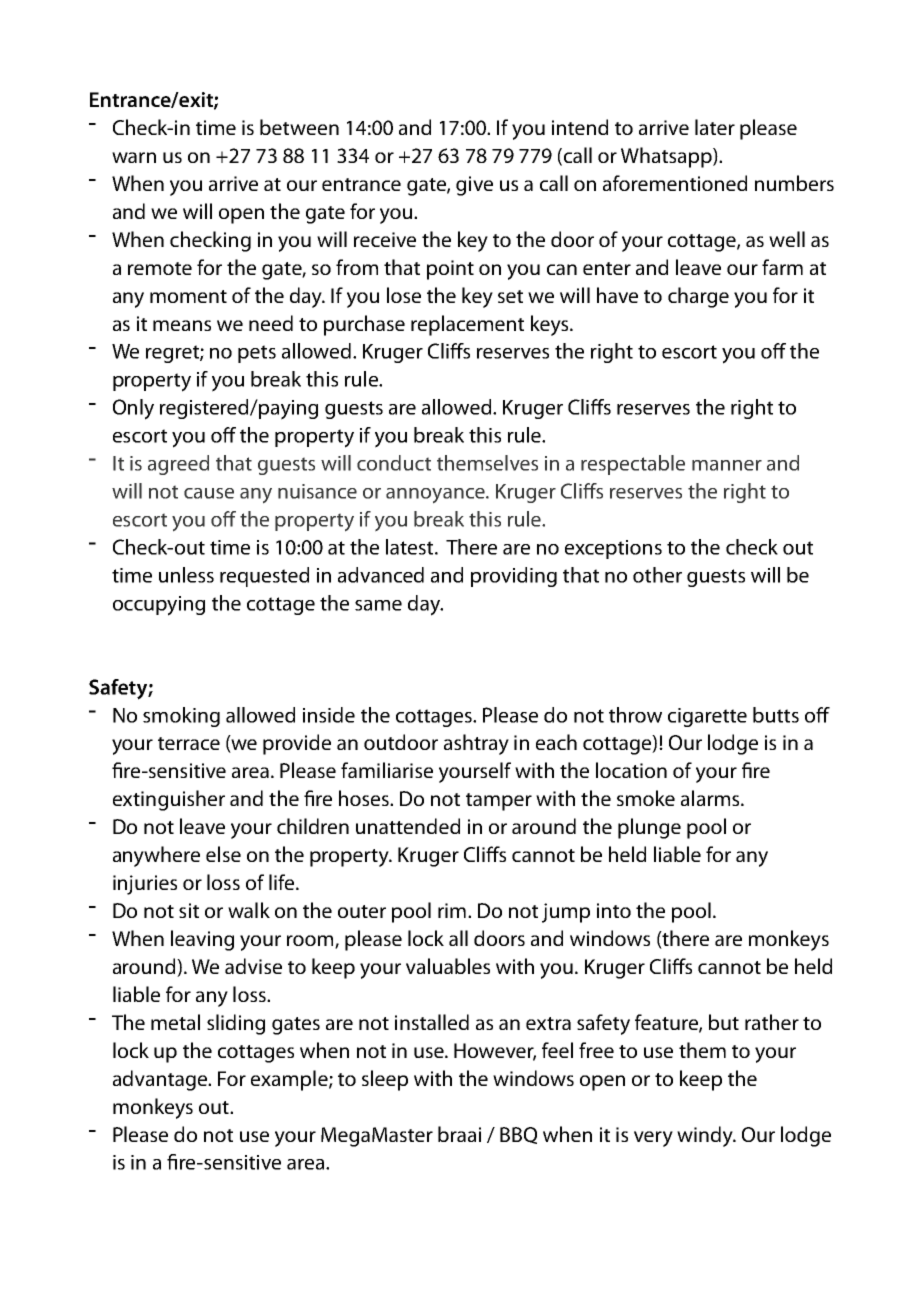 The height and width of the screenshot is (1308, 924). I want to click on extinguisher, so click(169, 800).
